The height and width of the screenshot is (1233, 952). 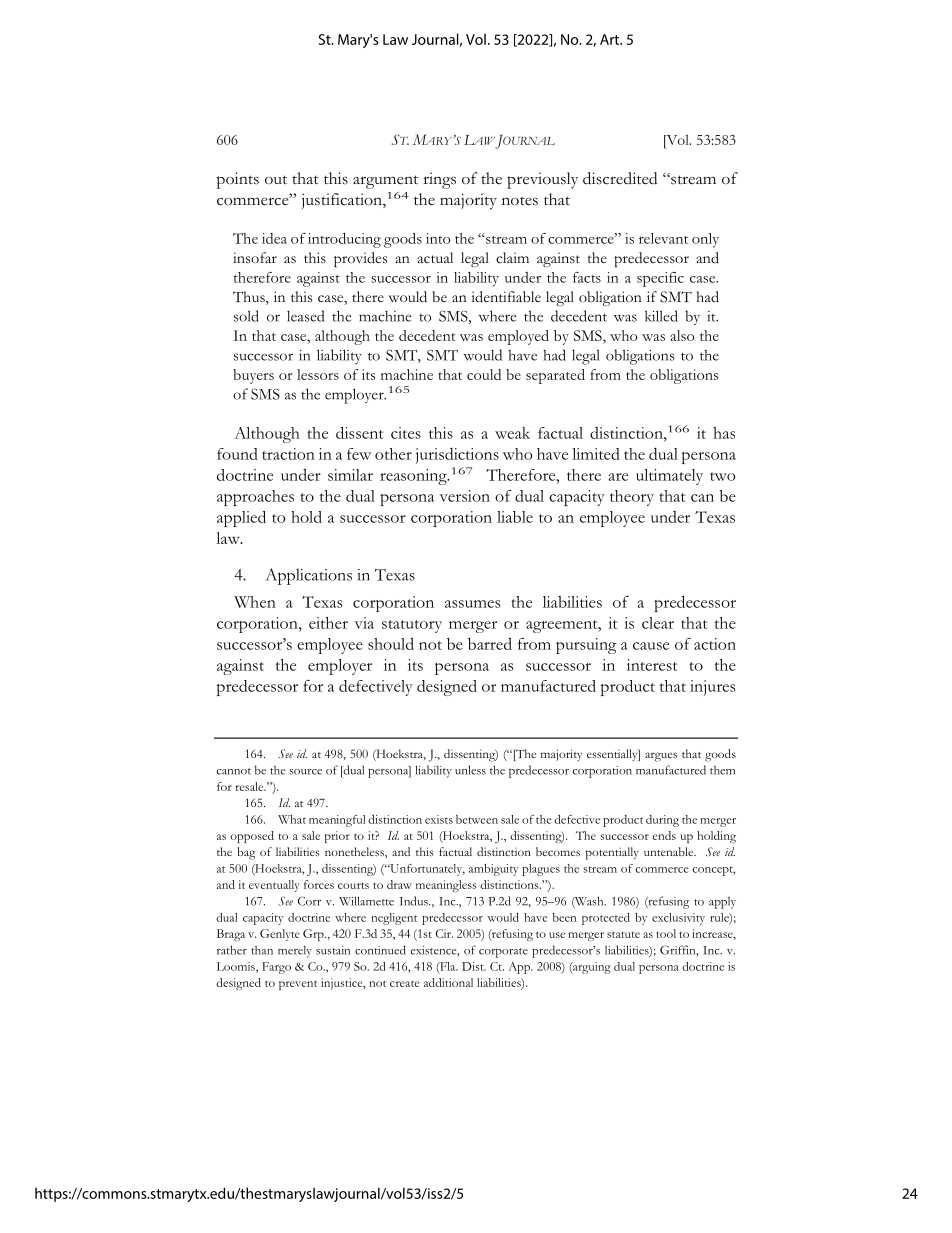 What do you see at coordinates (484, 374) in the screenshot?
I see `could` at bounding box center [484, 374].
